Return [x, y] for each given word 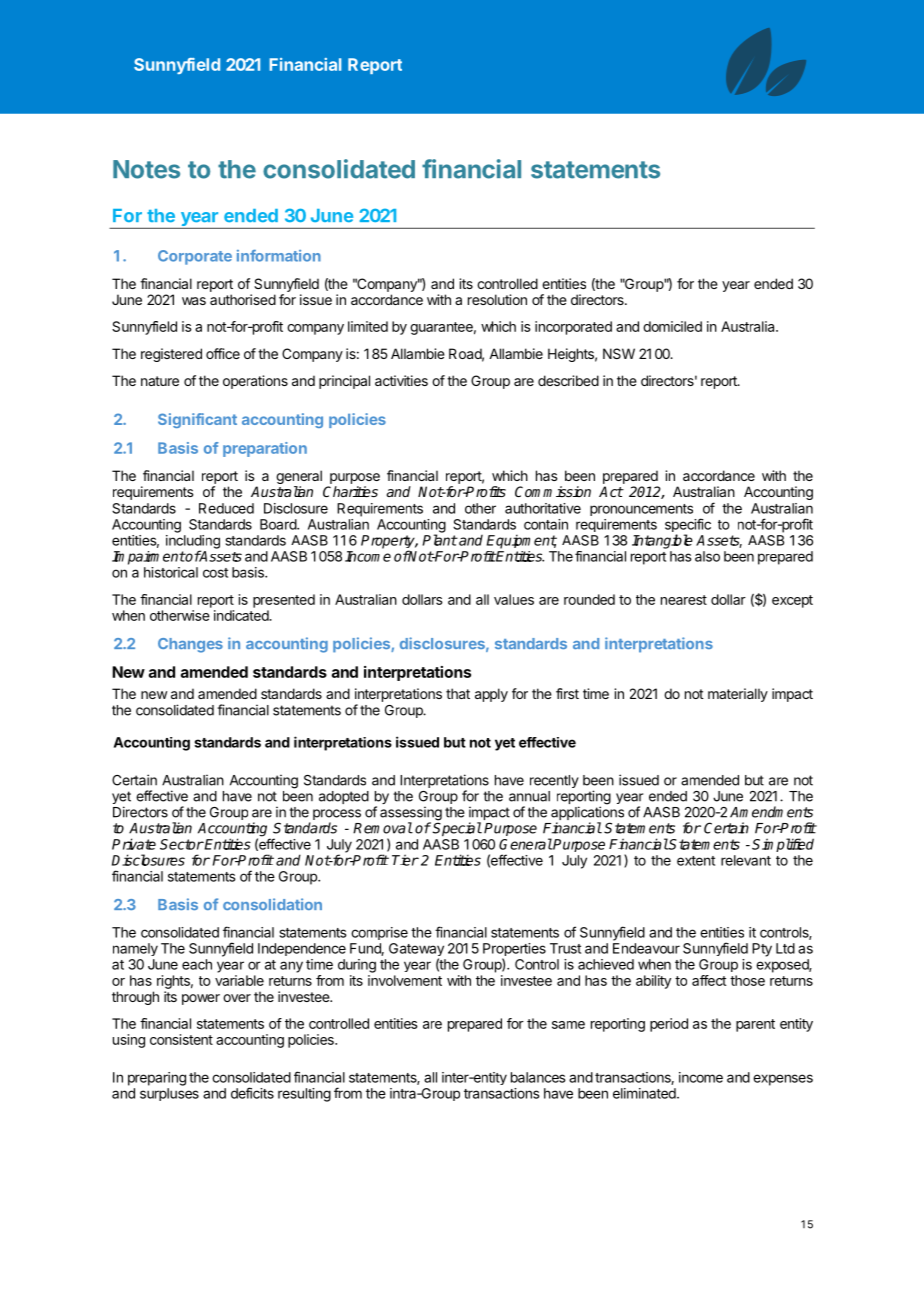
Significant [197, 420]
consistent [181, 1039]
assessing [411, 815]
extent [696, 861]
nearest [684, 600]
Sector [182, 844]
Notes [146, 169]
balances [538, 1077]
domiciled [672, 326]
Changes [190, 645]
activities [401, 380]
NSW [619, 353]
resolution [497, 299]
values [514, 599]
